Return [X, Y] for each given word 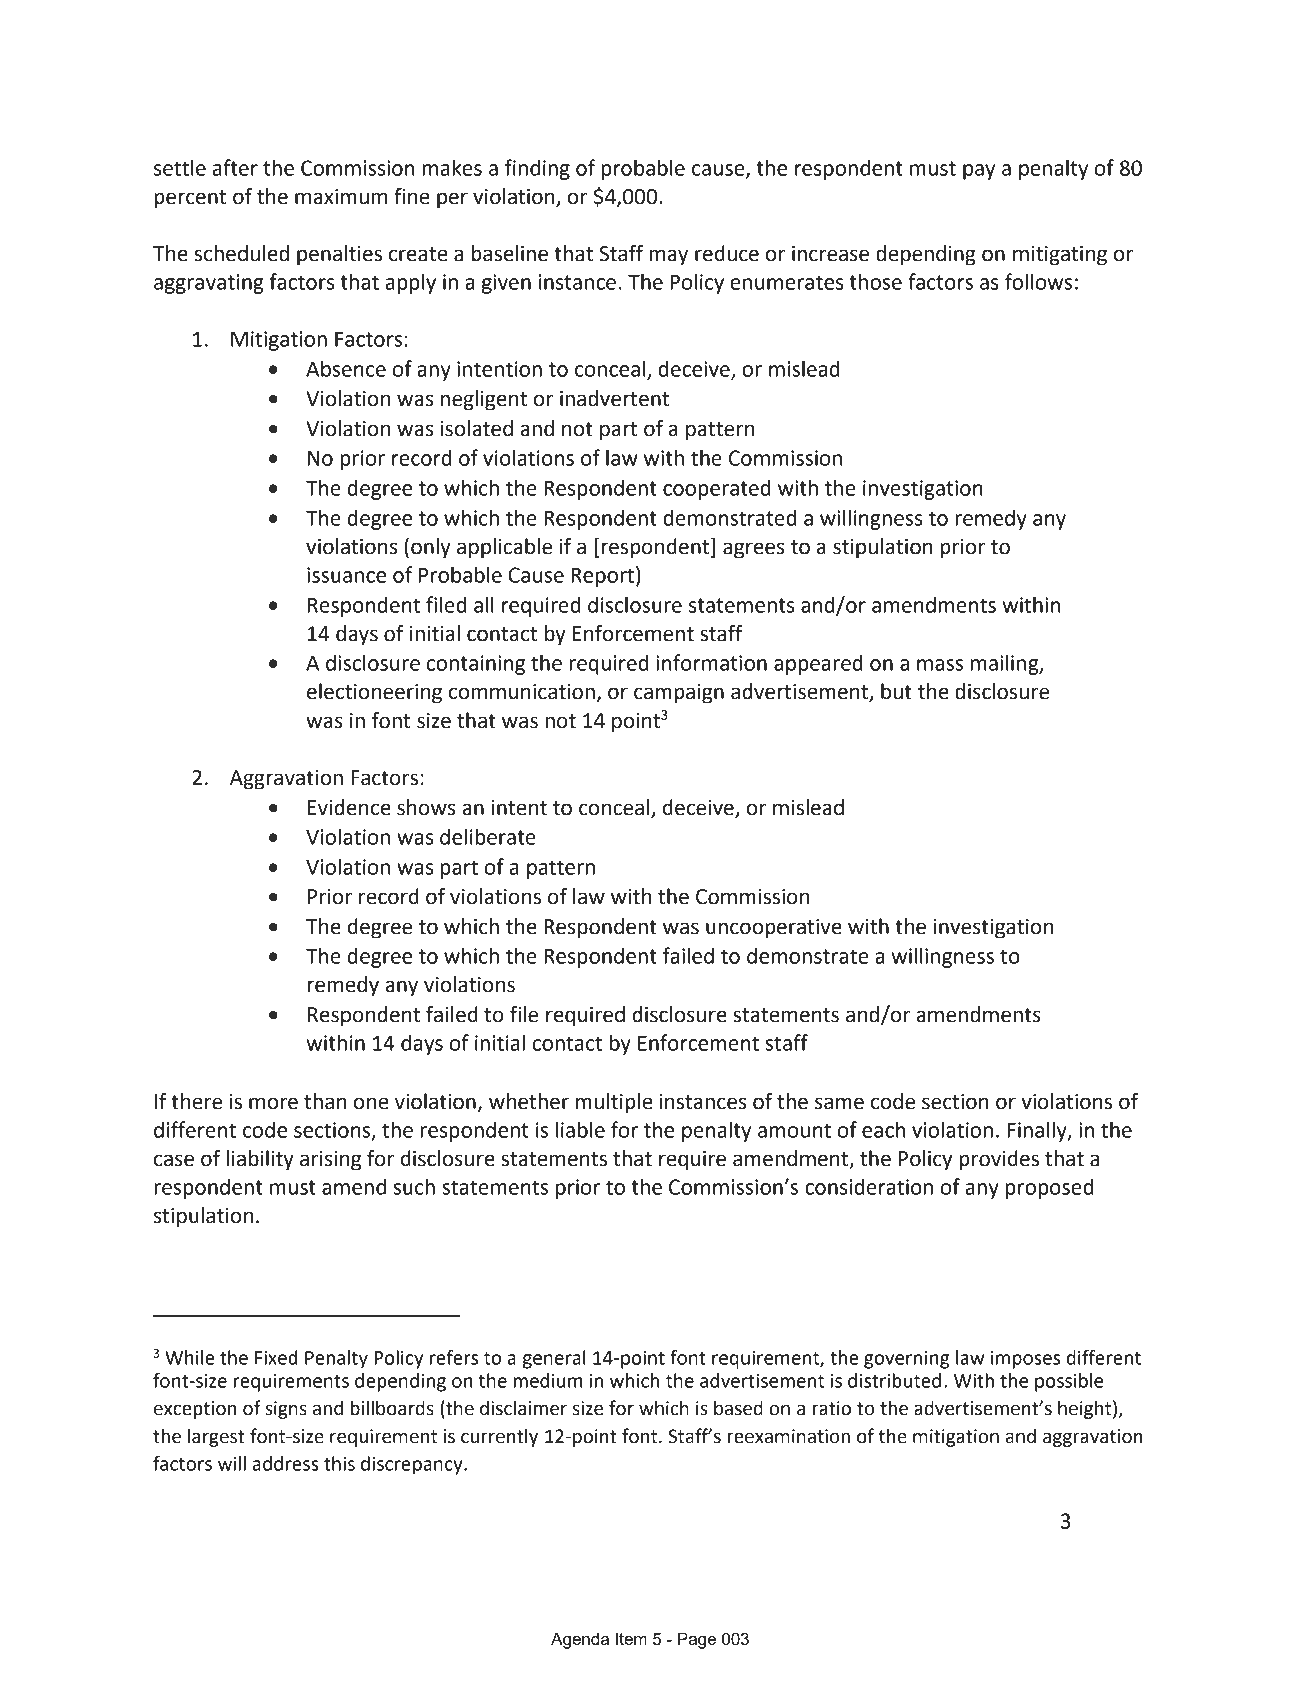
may [668, 257]
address [285, 1463]
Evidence [349, 807]
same [839, 1103]
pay [979, 172]
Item [631, 1638]
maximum [341, 197]
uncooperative [774, 929]
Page [697, 1640]
